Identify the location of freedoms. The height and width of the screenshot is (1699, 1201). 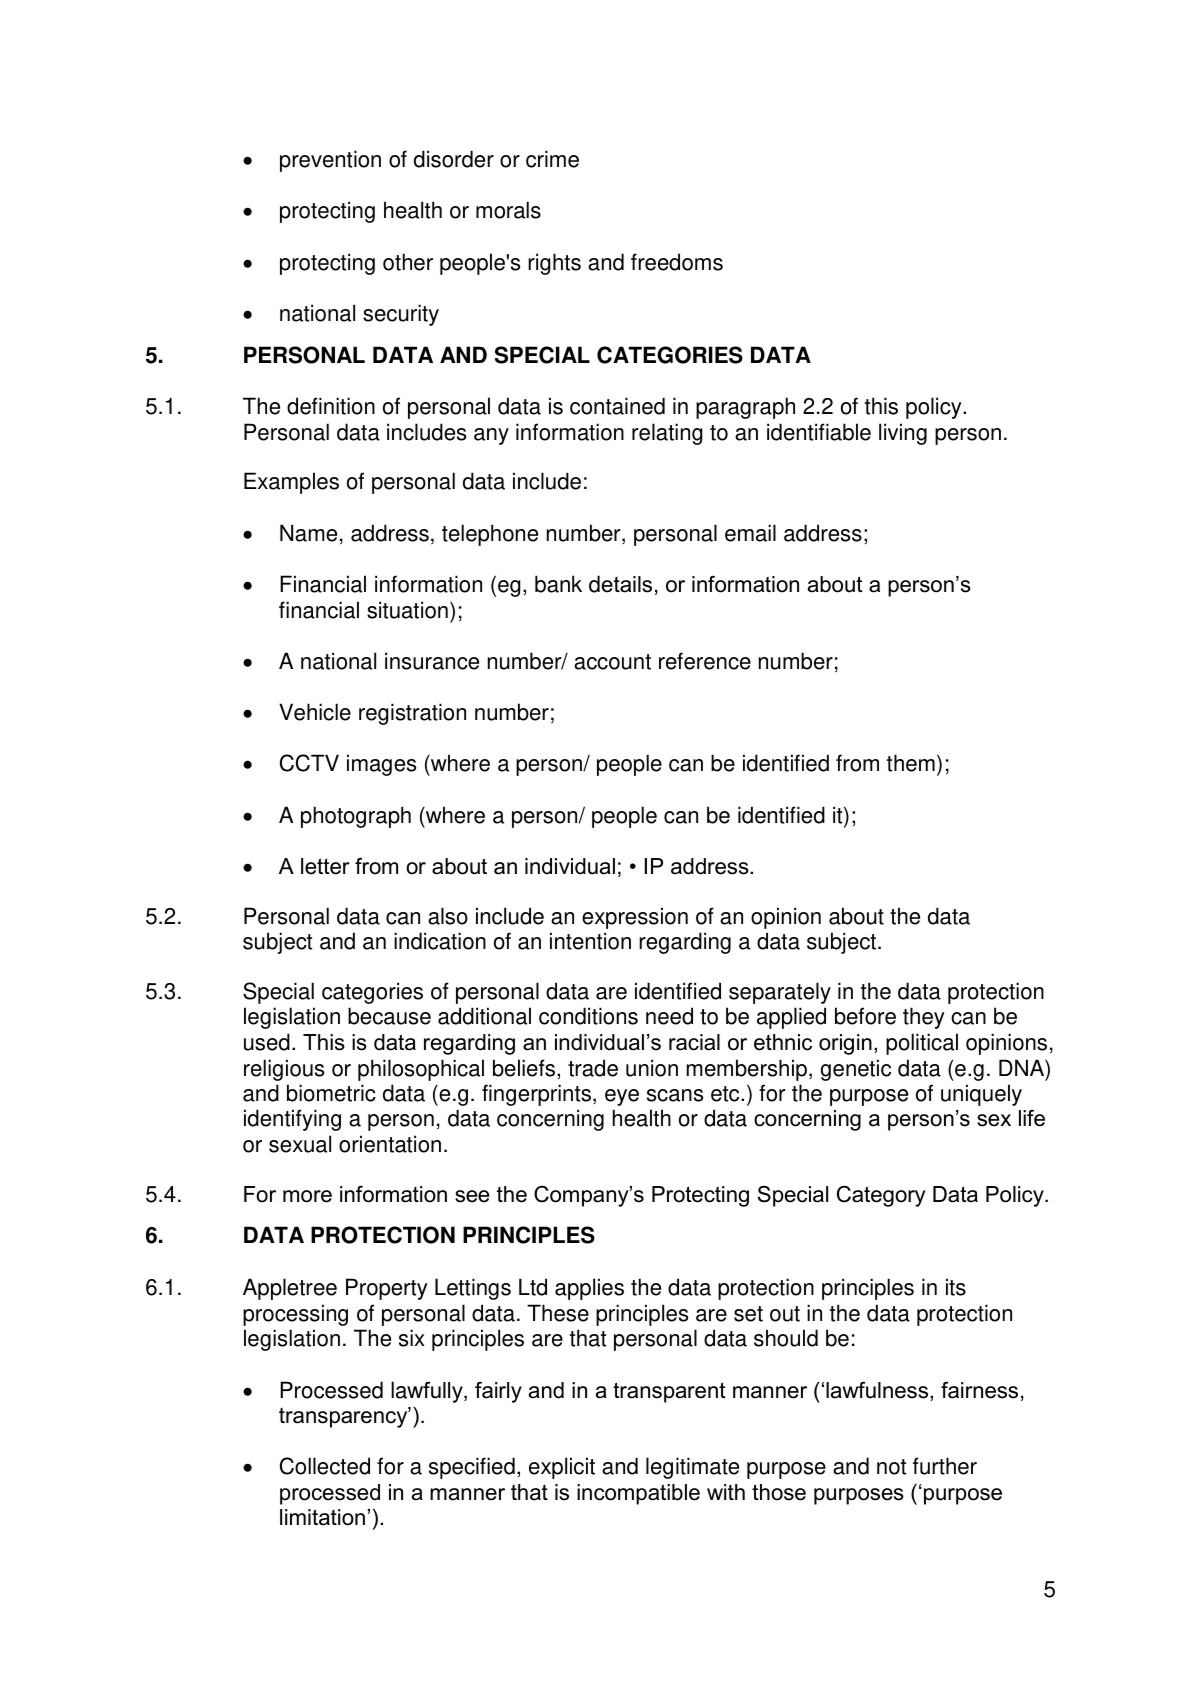
(677, 262).
